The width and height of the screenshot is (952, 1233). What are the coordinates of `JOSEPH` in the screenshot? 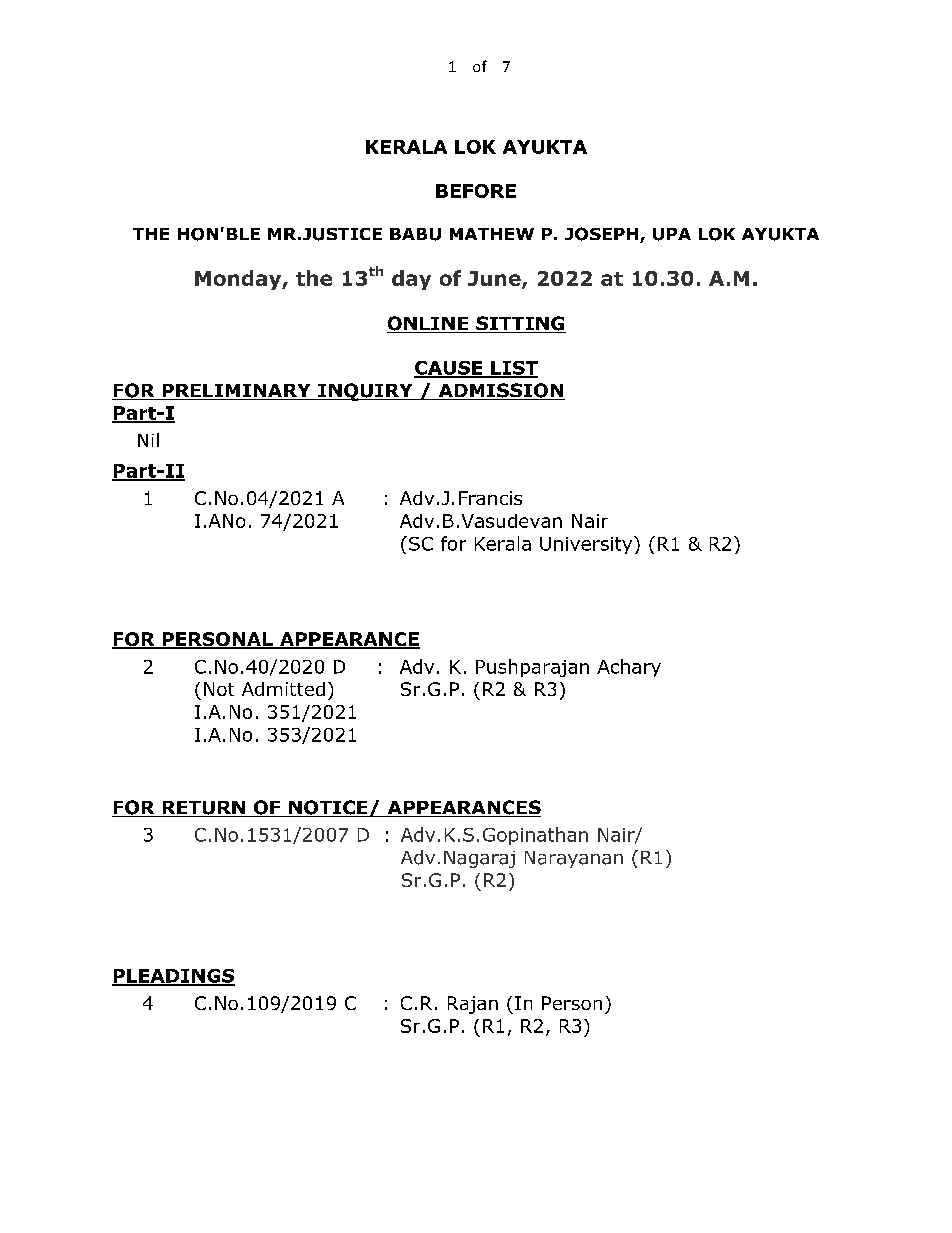 It's located at (603, 235).
